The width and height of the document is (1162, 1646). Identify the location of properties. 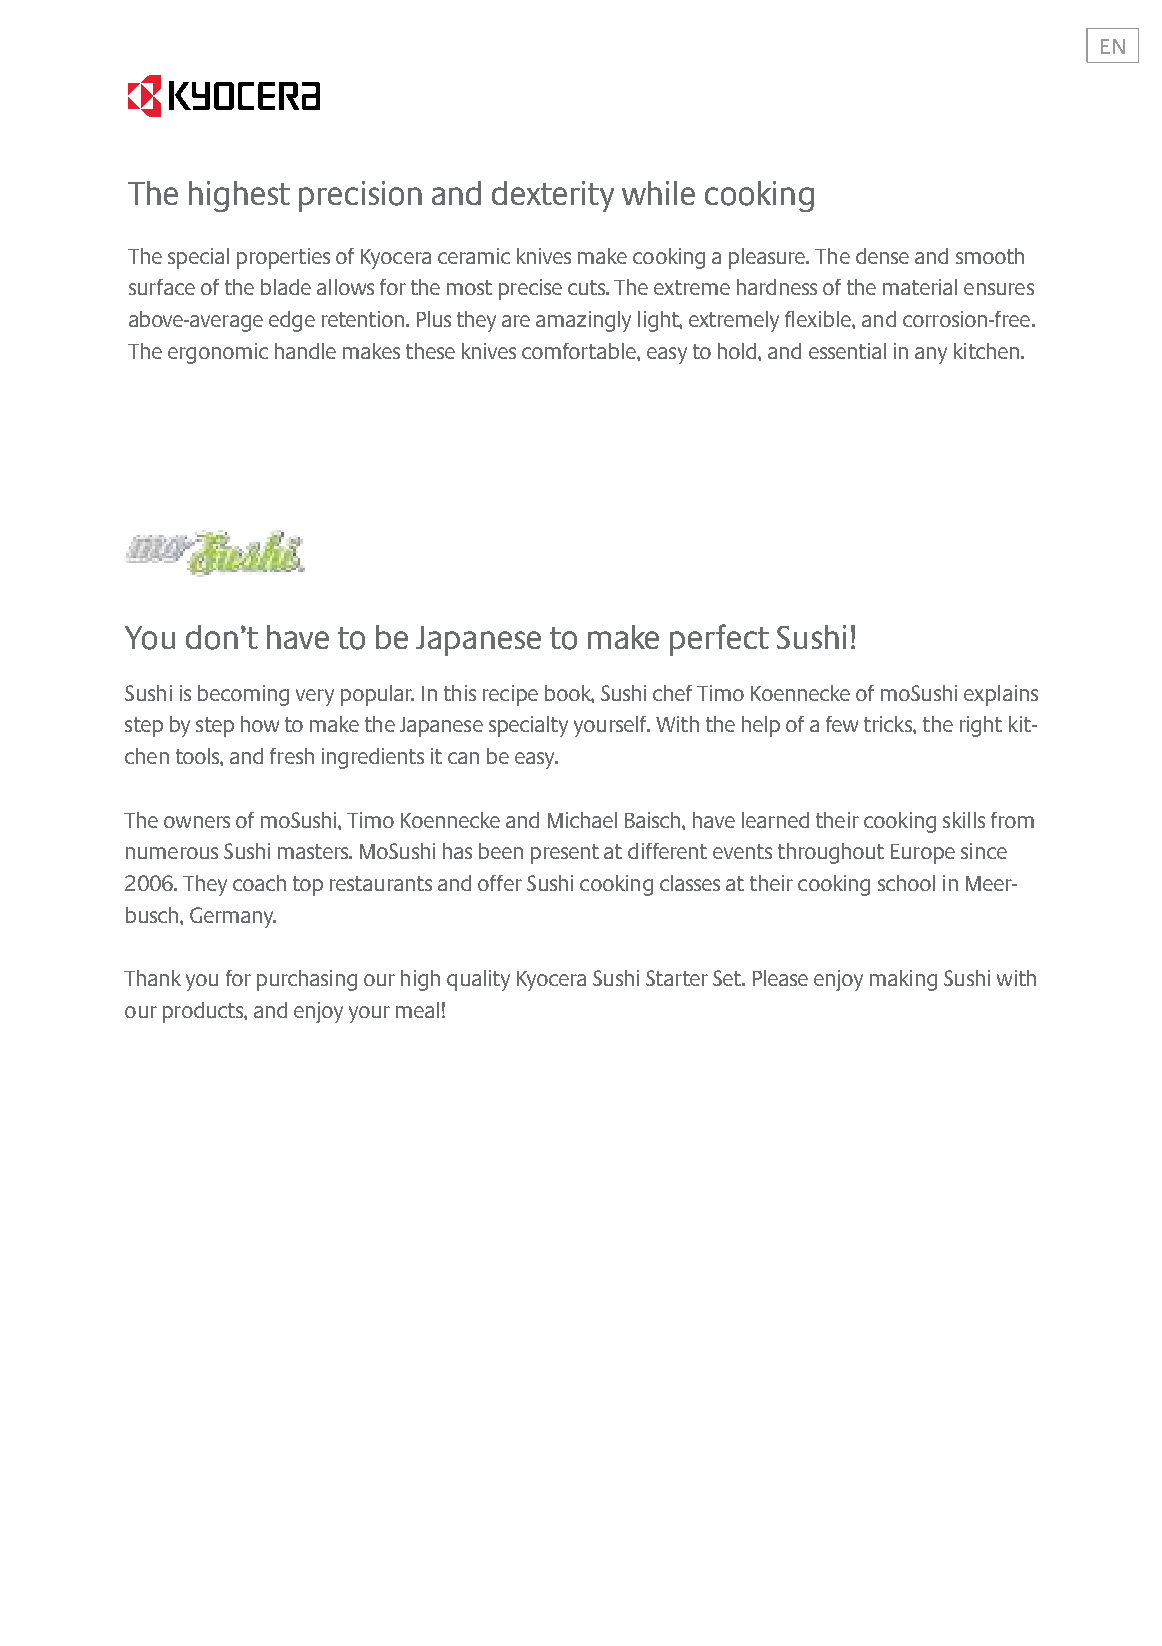
(283, 258).
